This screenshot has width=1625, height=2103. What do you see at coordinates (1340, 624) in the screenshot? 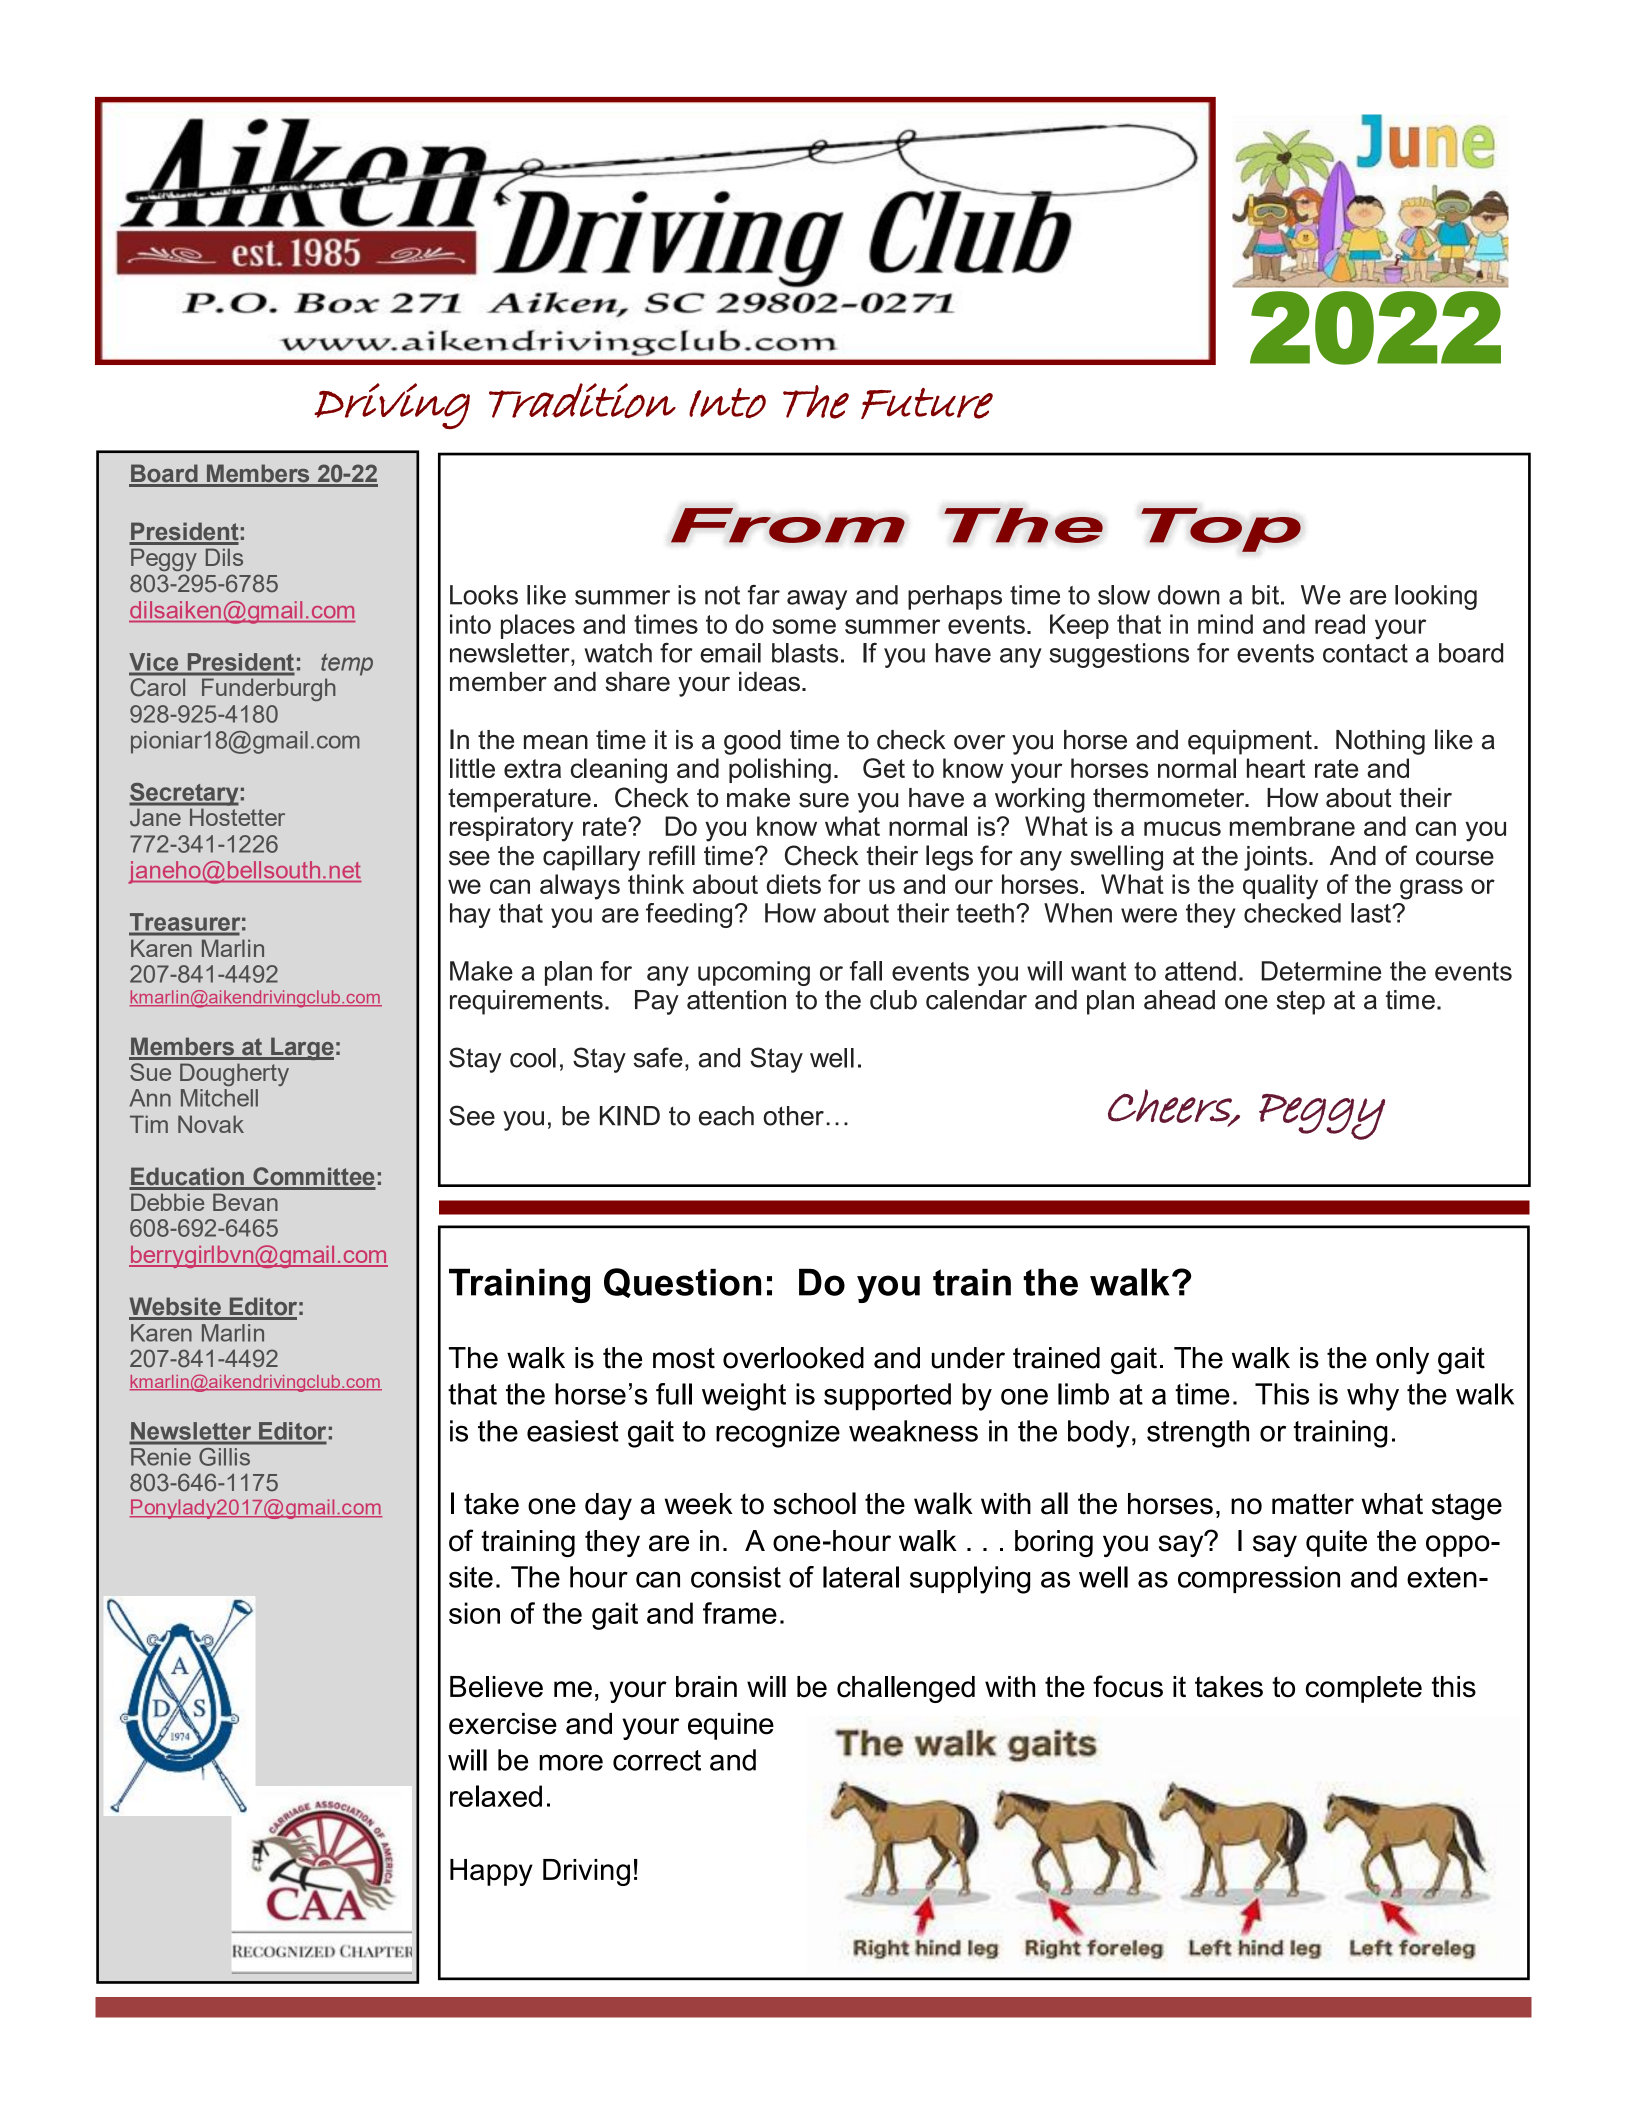
I see `read` at bounding box center [1340, 624].
